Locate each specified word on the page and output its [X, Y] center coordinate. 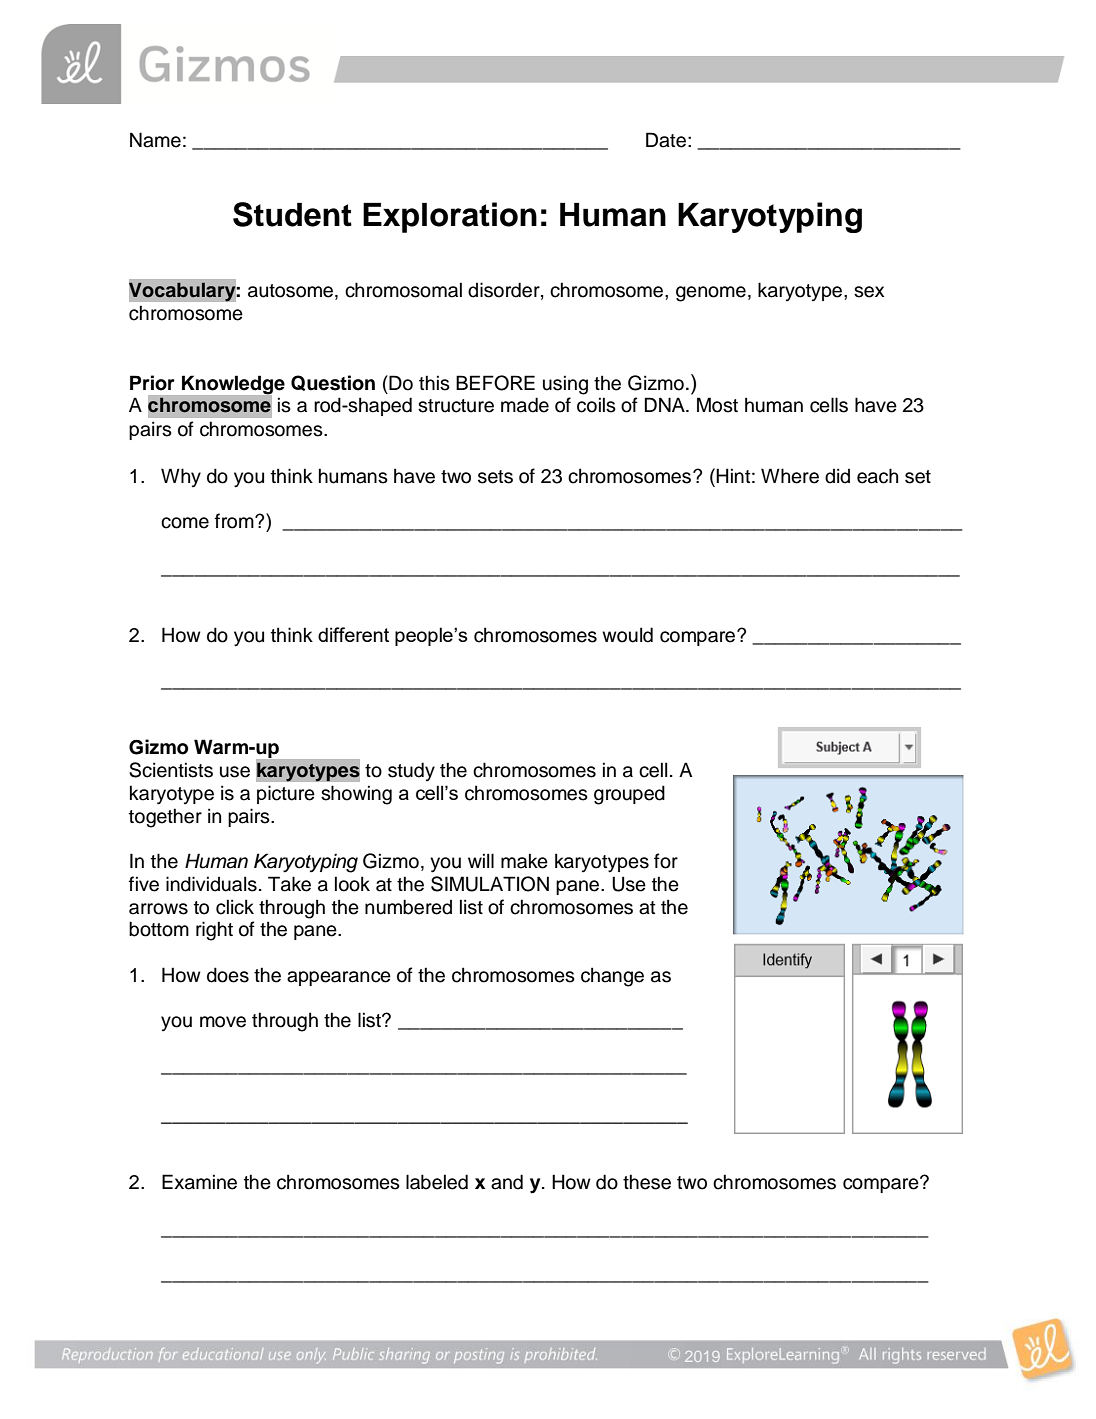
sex [869, 292]
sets [495, 477]
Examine [199, 1182]
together [165, 818]
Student [292, 214]
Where [790, 476]
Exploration [450, 217]
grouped [629, 795]
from [235, 521]
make [524, 861]
